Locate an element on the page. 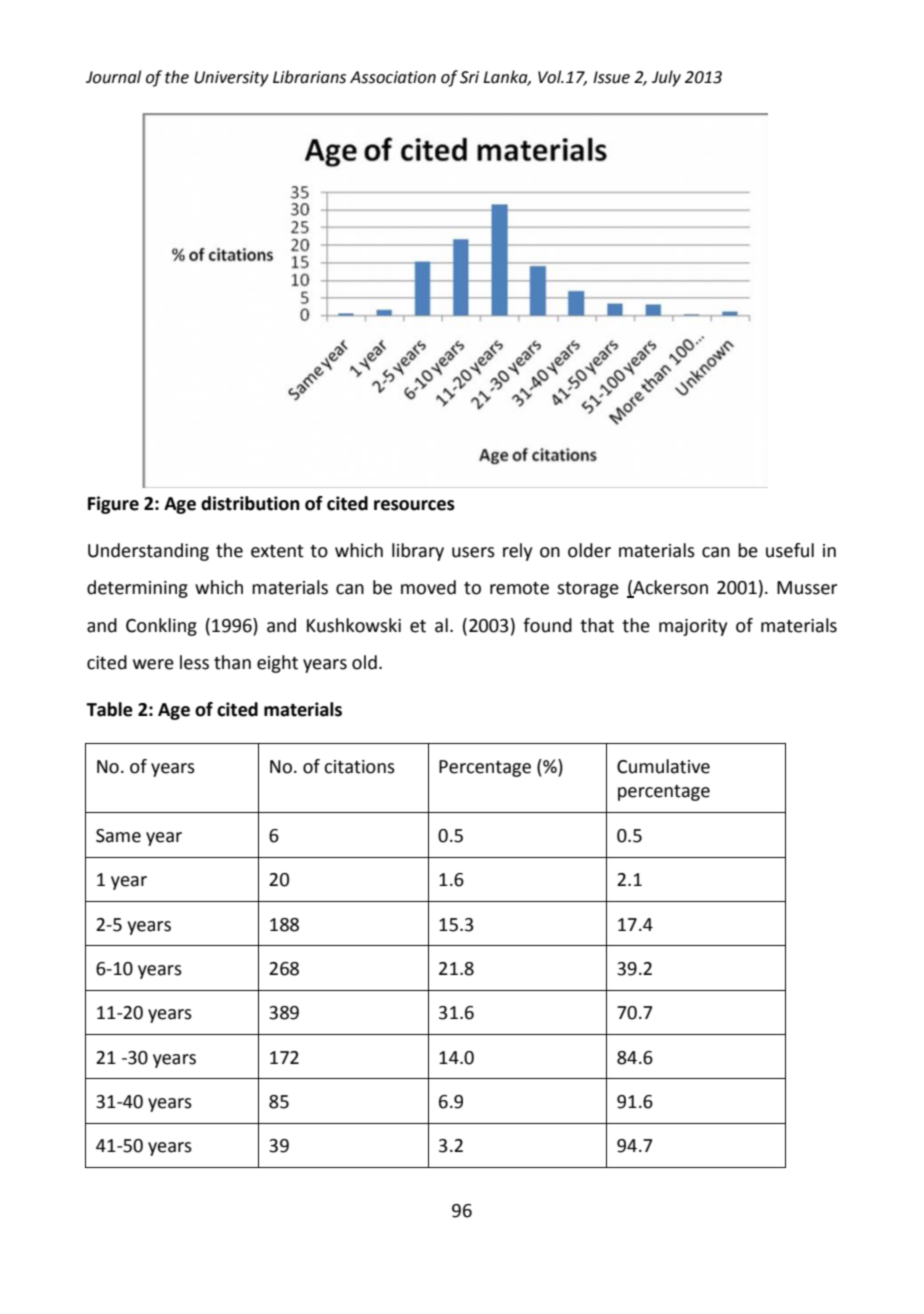  Sri is located at coordinates (469, 77).
